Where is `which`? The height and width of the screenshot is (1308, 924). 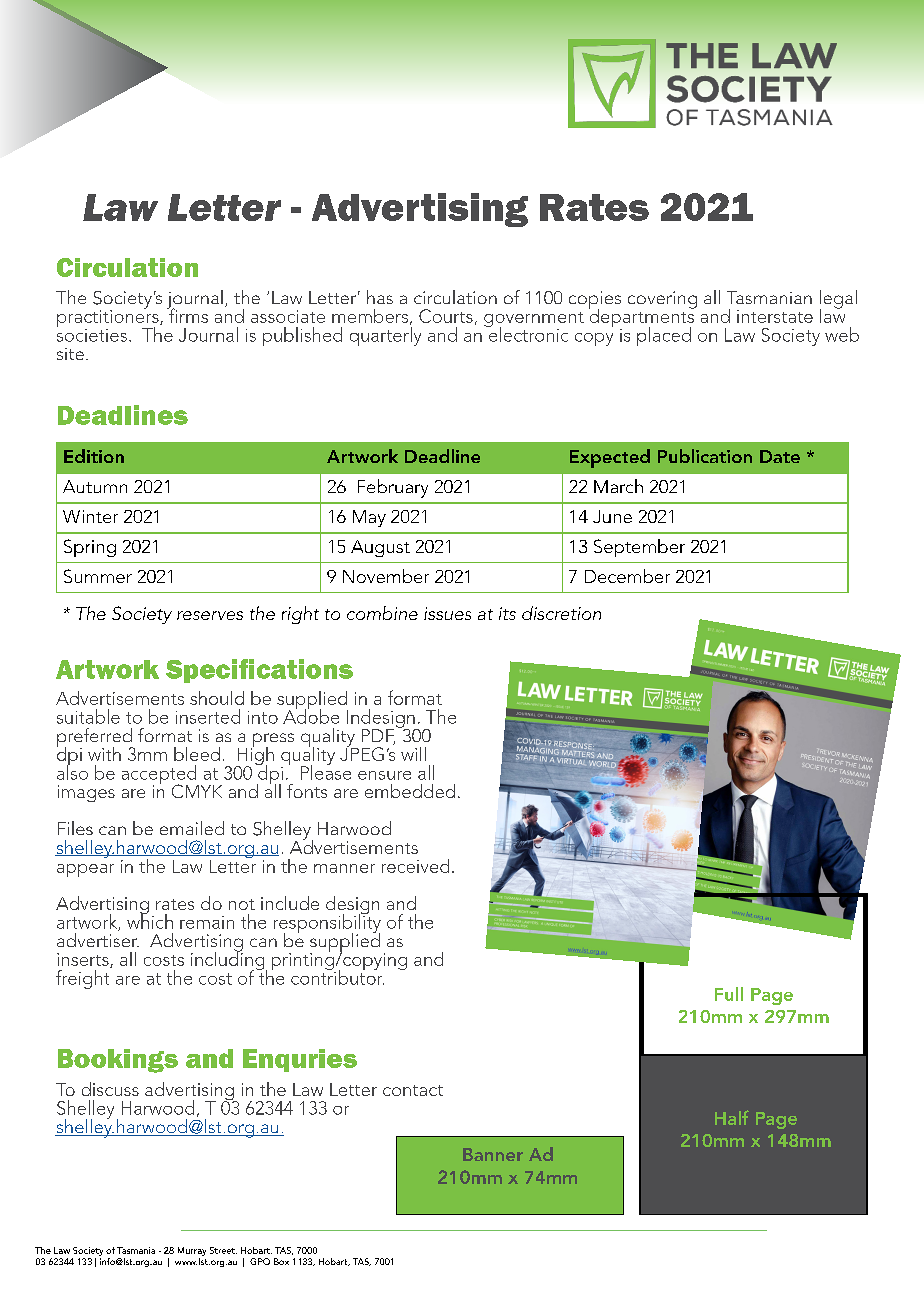
which is located at coordinates (150, 920).
